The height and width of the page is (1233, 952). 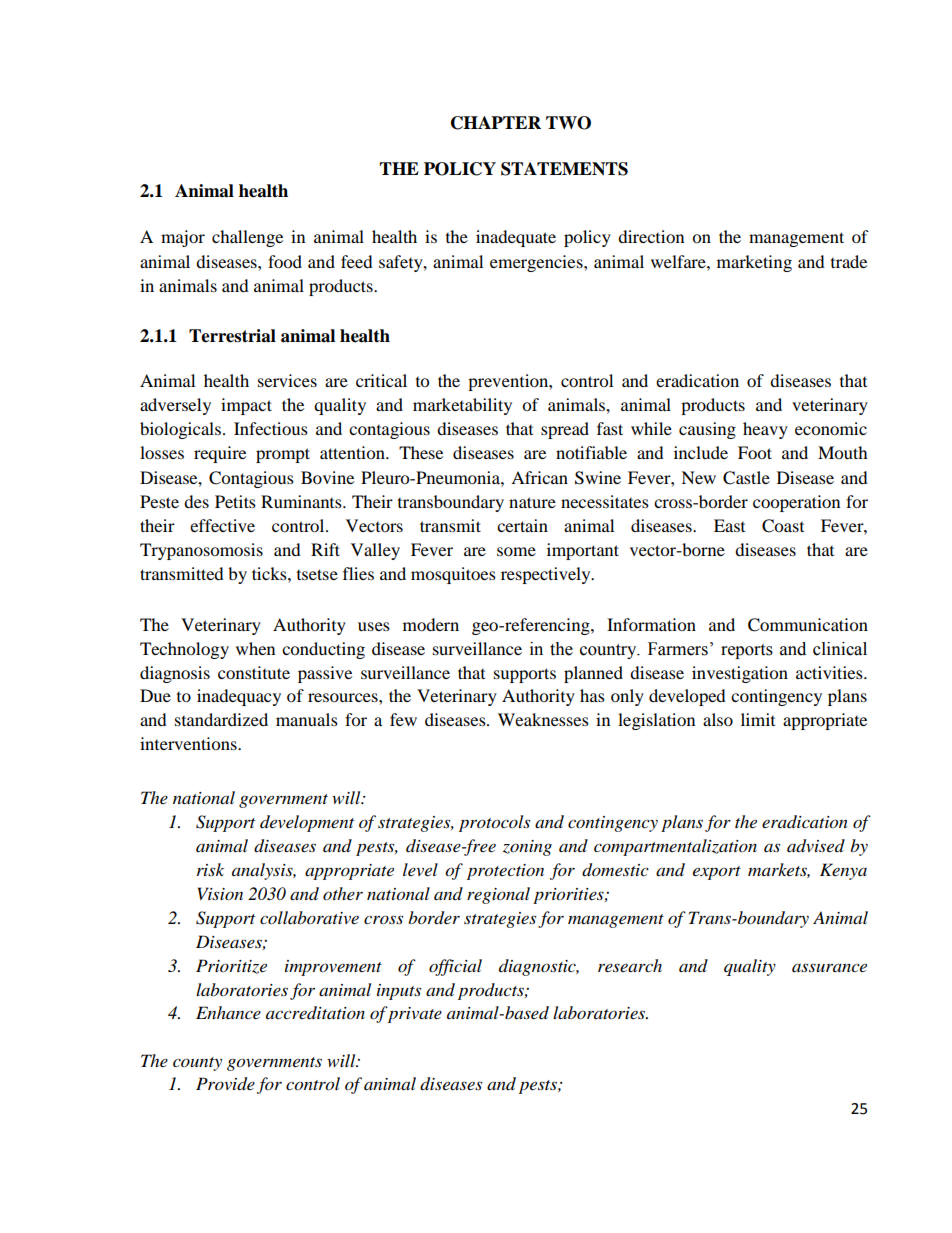 I want to click on county, so click(x=197, y=1064).
